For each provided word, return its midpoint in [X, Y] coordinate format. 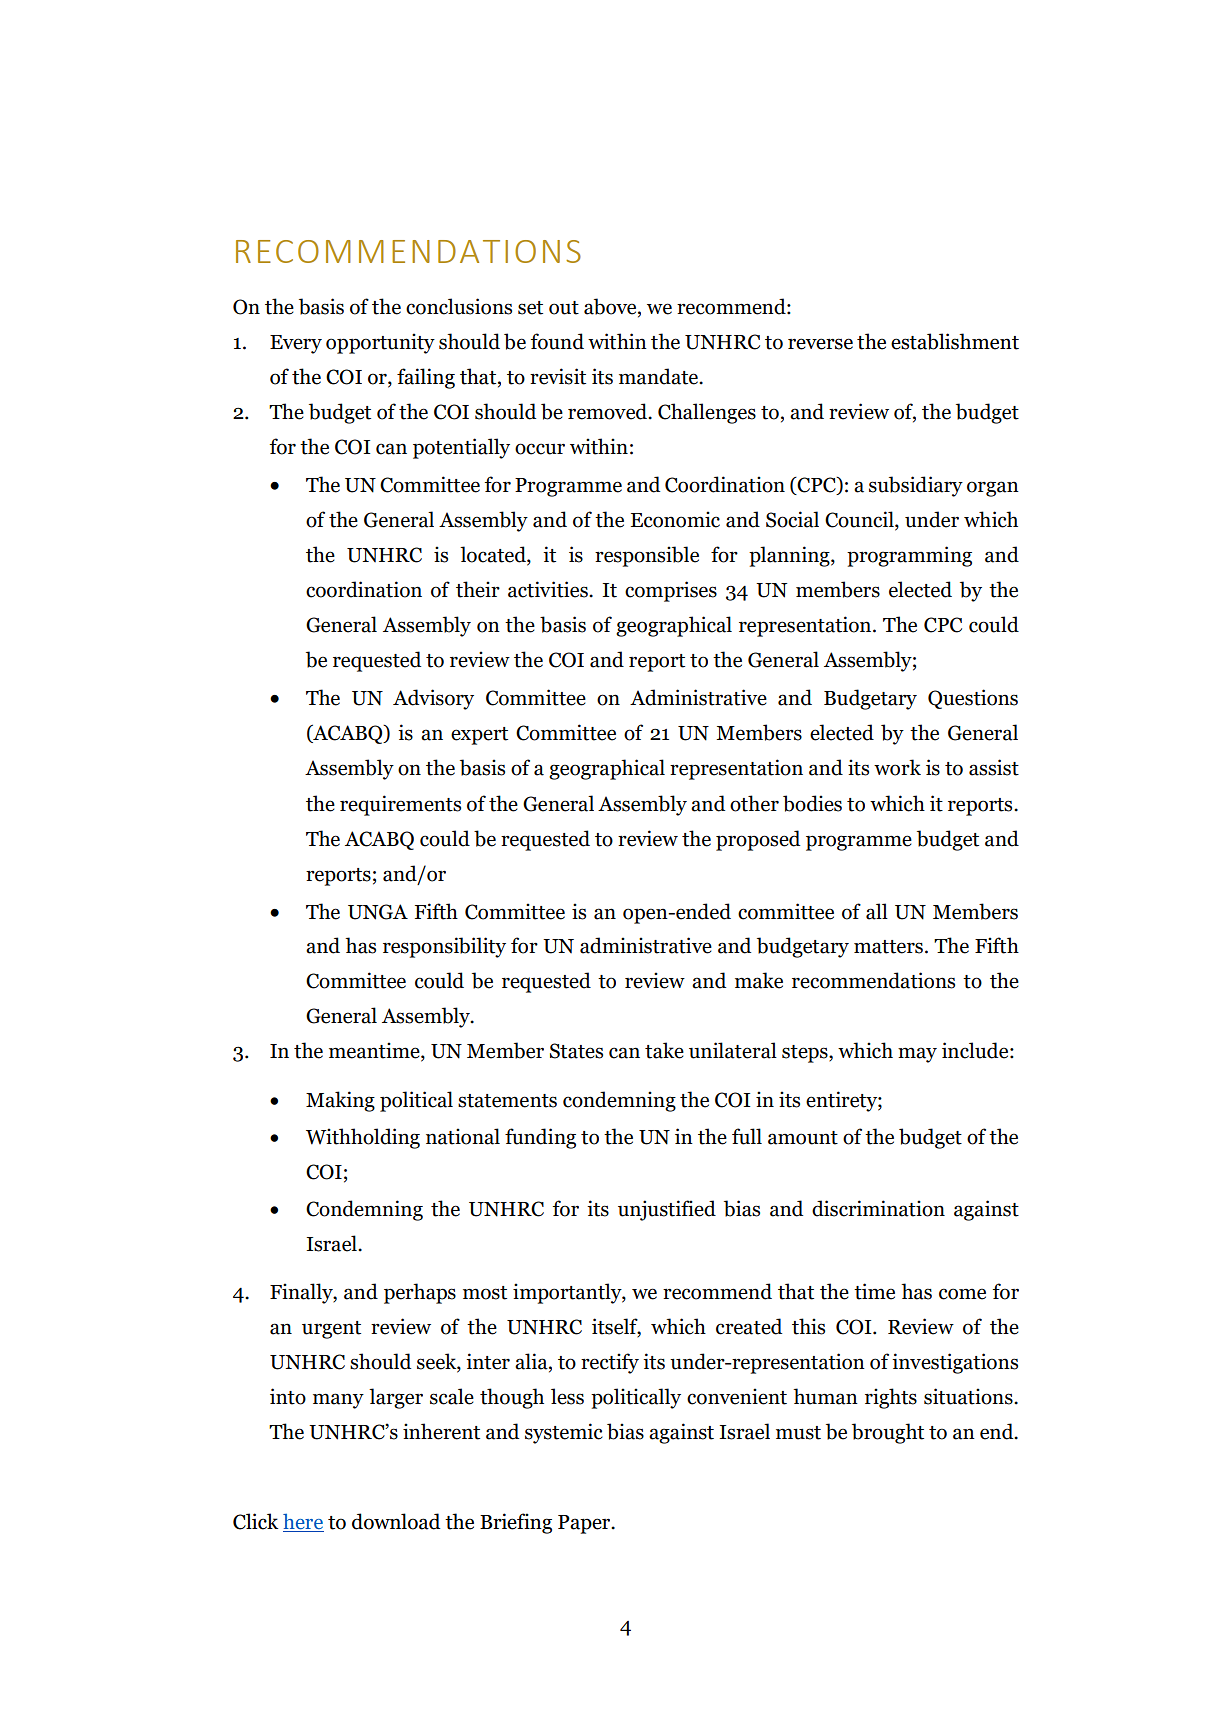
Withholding [363, 1138]
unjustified [667, 1210]
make [759, 980]
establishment [955, 341]
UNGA [378, 912]
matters [888, 947]
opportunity [380, 343]
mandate [659, 376]
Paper [585, 1524]
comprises [671, 591]
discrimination [878, 1208]
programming [909, 556]
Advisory [433, 699]
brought [888, 1433]
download [396, 1521]
